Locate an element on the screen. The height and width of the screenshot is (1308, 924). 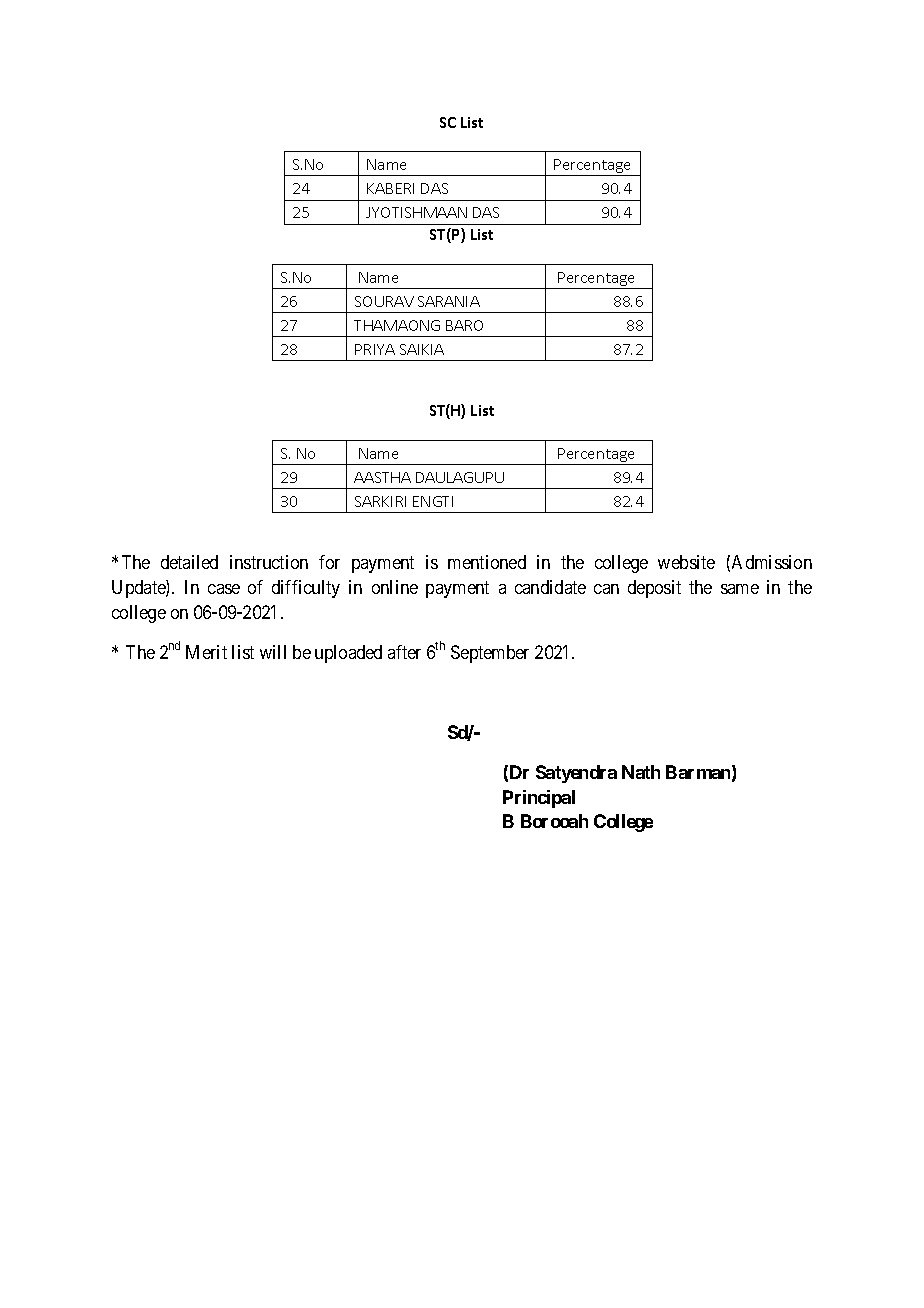
Admission is located at coordinates (772, 562).
